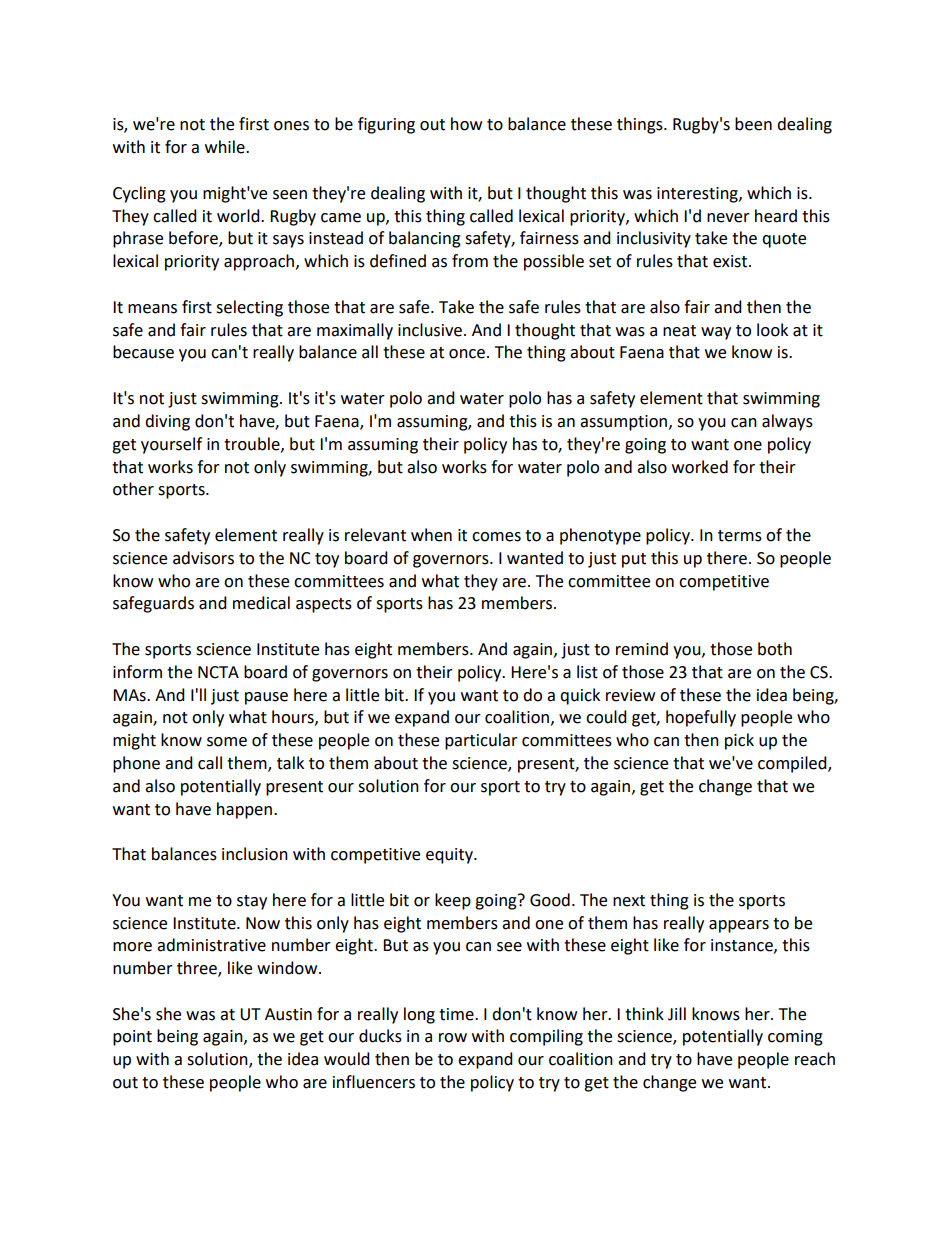  What do you see at coordinates (753, 124) in the document?
I see `been` at bounding box center [753, 124].
